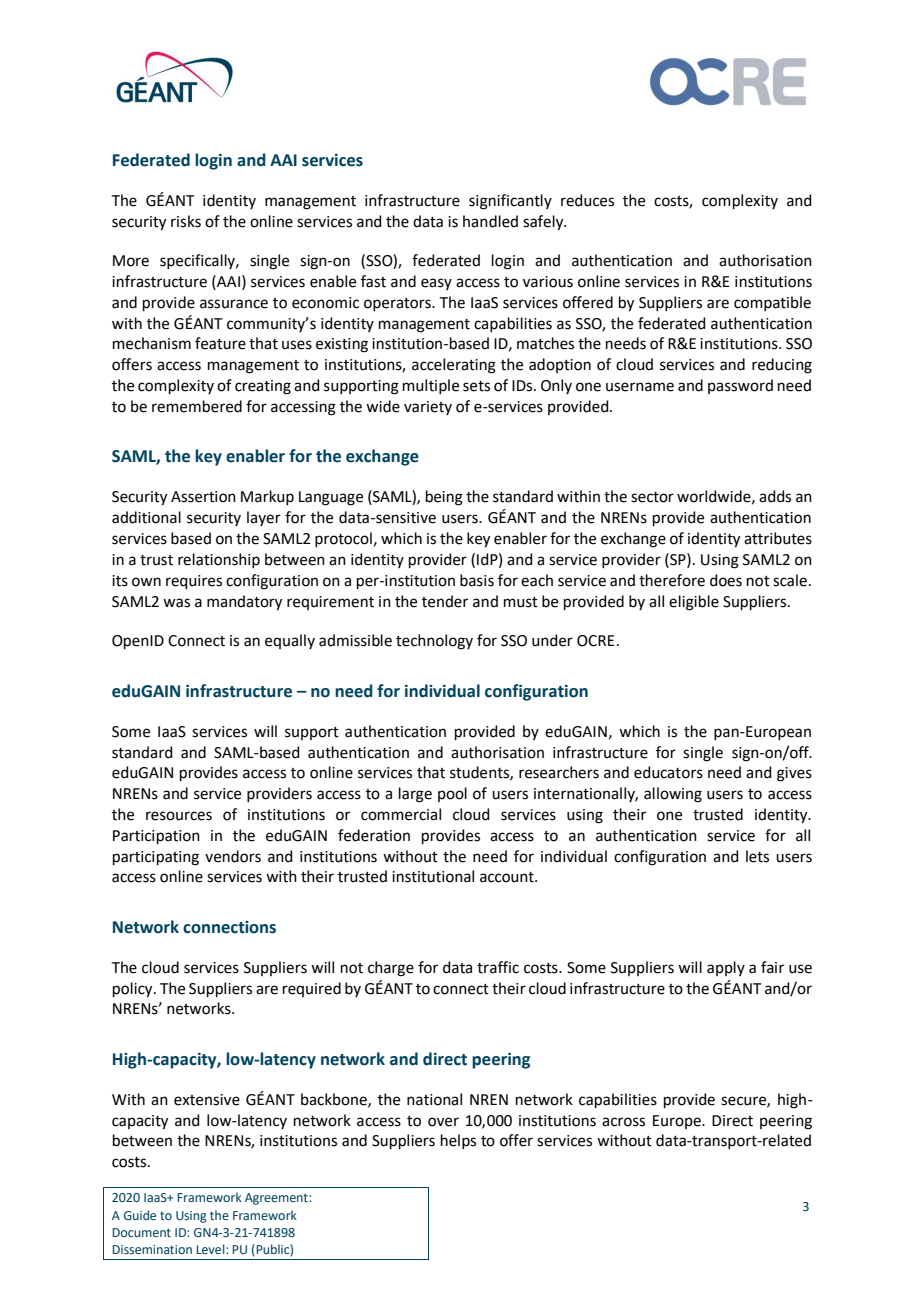 The image size is (924, 1308). What do you see at coordinates (490, 221) in the screenshot?
I see `handled` at bounding box center [490, 221].
